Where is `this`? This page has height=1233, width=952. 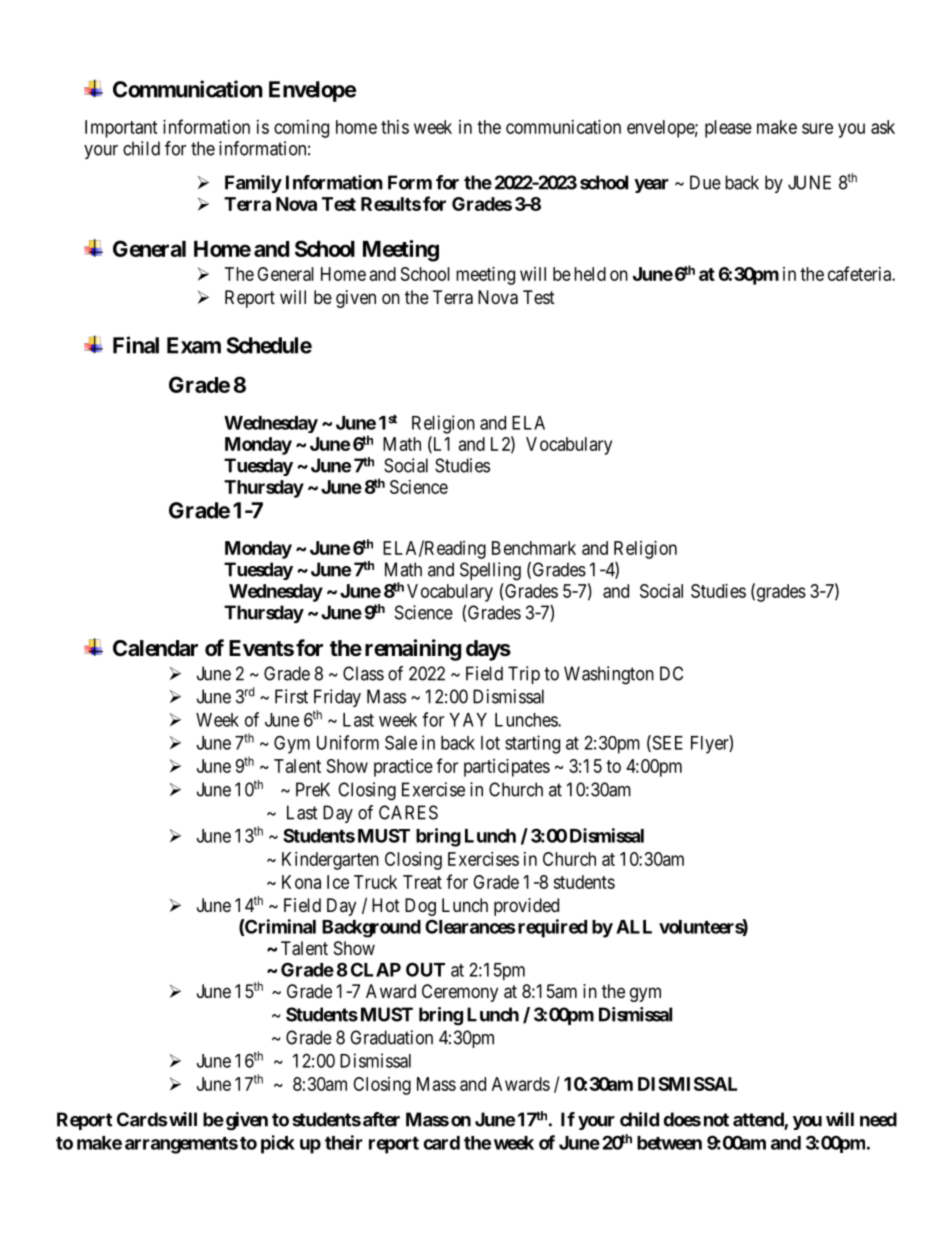
this is located at coordinates (395, 127).
